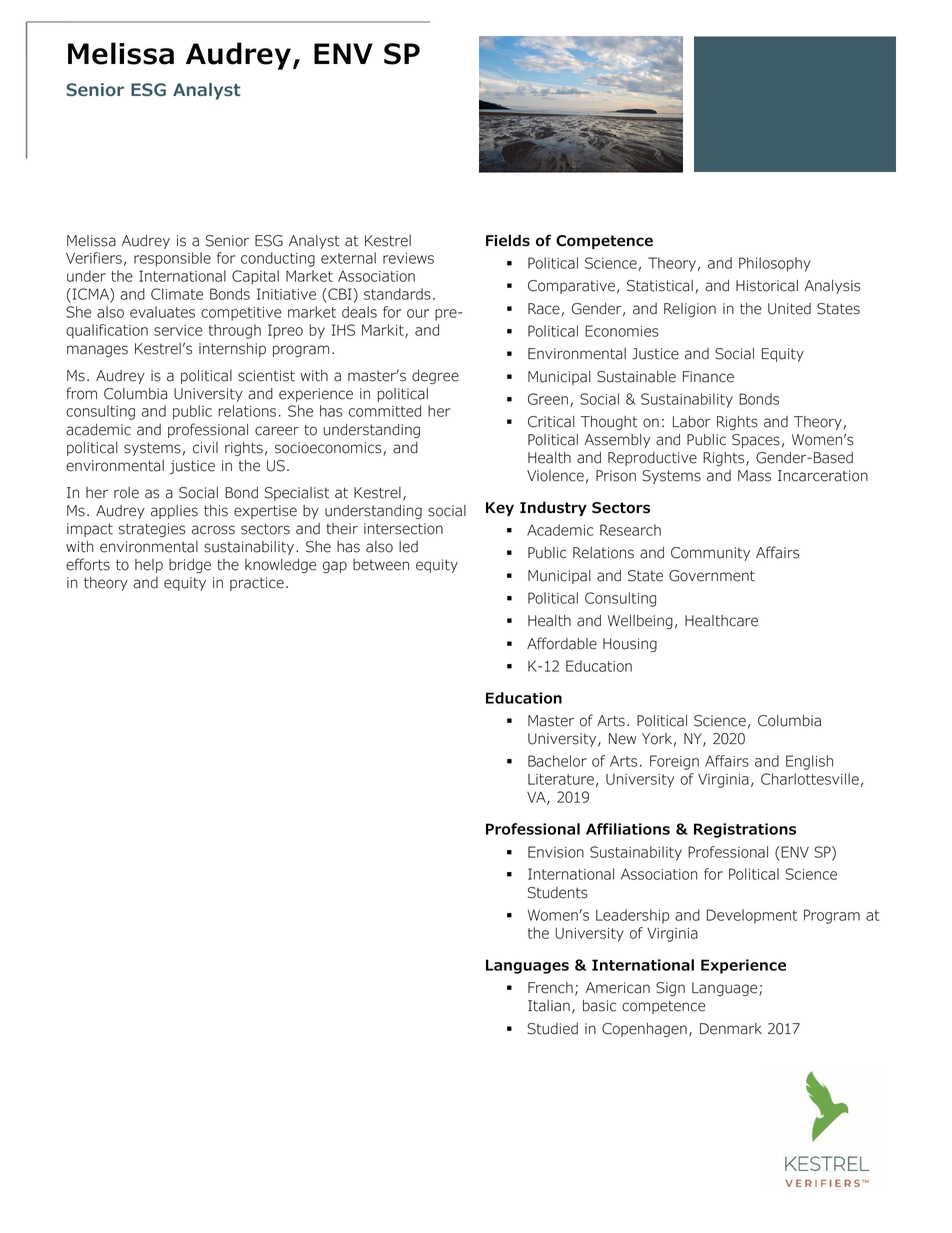  What do you see at coordinates (257, 584) in the screenshot?
I see `practice` at bounding box center [257, 584].
